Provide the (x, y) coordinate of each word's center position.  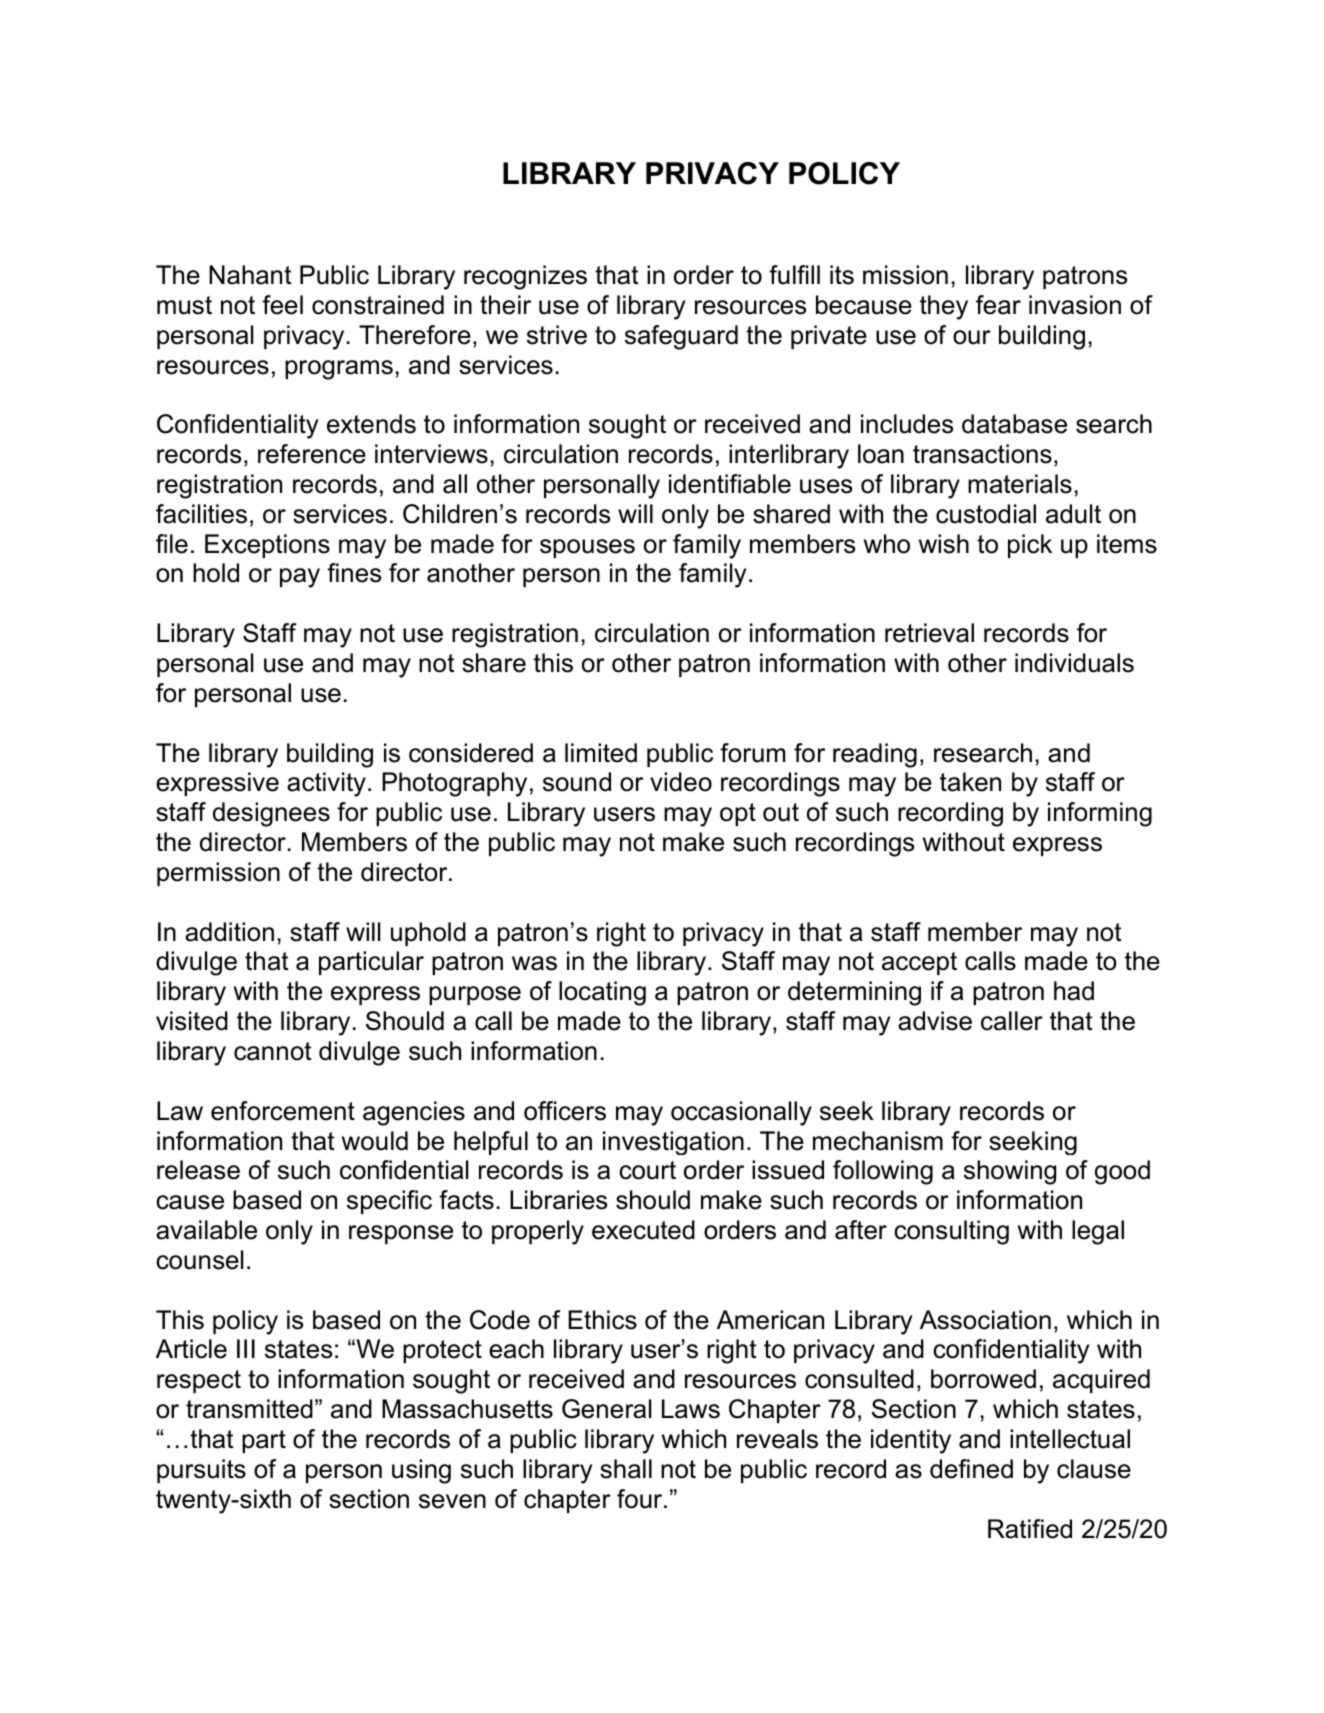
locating (602, 993)
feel (282, 305)
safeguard (681, 337)
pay (300, 578)
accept (919, 963)
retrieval (929, 633)
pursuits (201, 1471)
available (206, 1230)
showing (1010, 1172)
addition (229, 932)
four (641, 1499)
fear (998, 305)
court (647, 1170)
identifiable (730, 484)
